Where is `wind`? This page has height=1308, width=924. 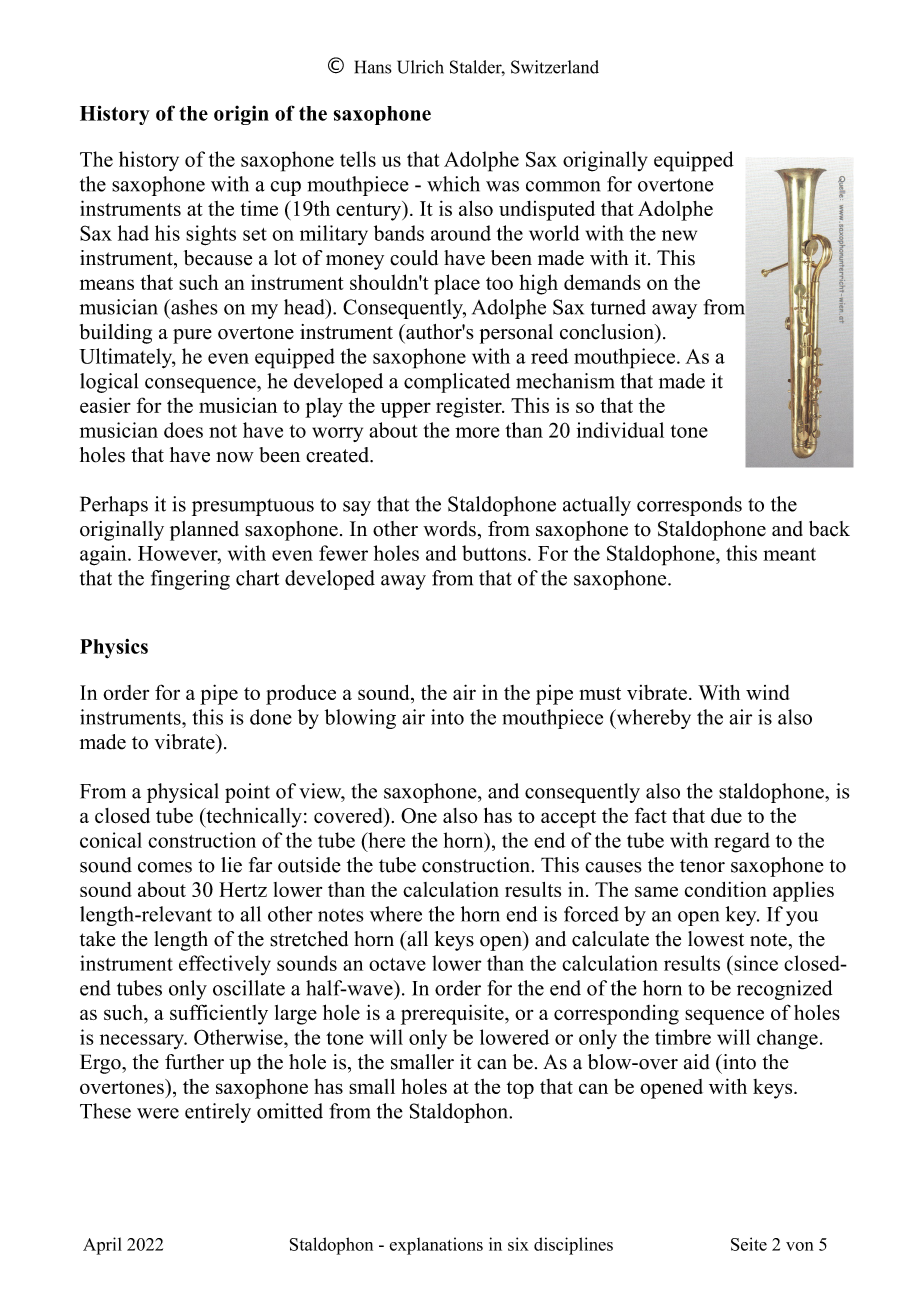
wind is located at coordinates (768, 692).
